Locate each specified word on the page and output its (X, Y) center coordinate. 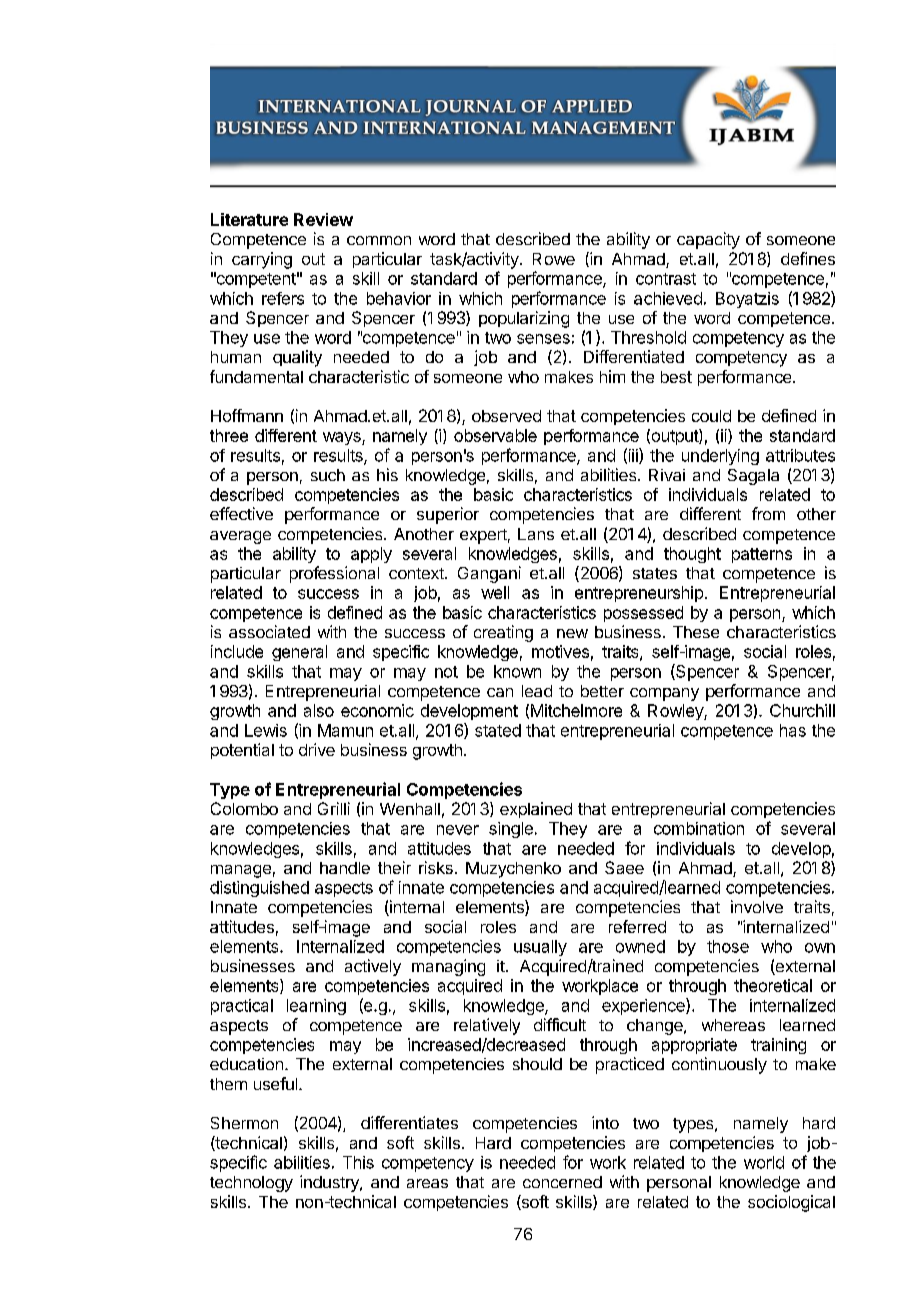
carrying (262, 260)
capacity (708, 240)
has (793, 730)
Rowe (554, 259)
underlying (720, 457)
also (319, 710)
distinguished (259, 889)
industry (330, 1183)
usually (540, 948)
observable (495, 435)
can (500, 692)
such (328, 475)
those (728, 946)
